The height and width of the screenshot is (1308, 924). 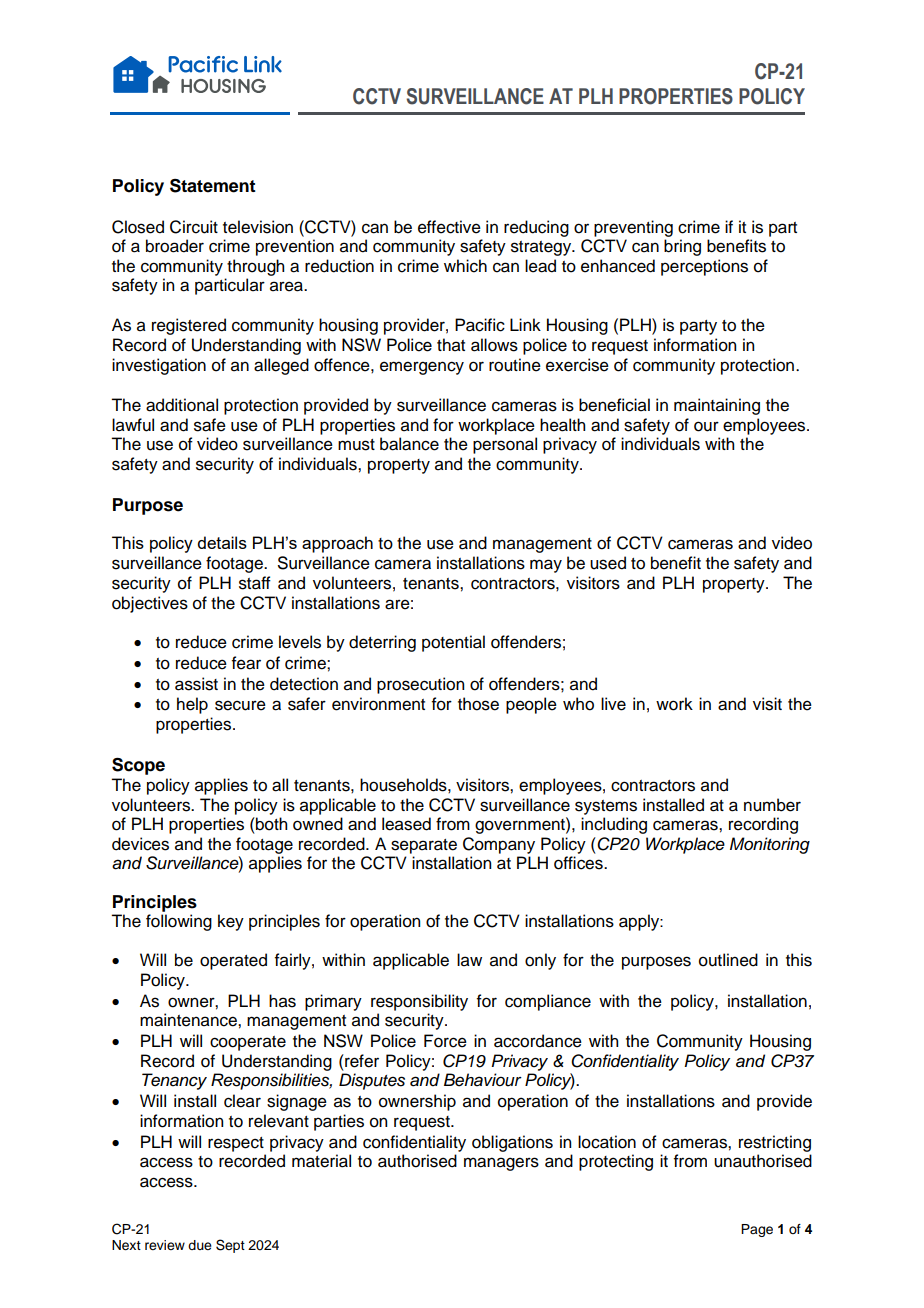 I want to click on Circuit, so click(x=194, y=227).
